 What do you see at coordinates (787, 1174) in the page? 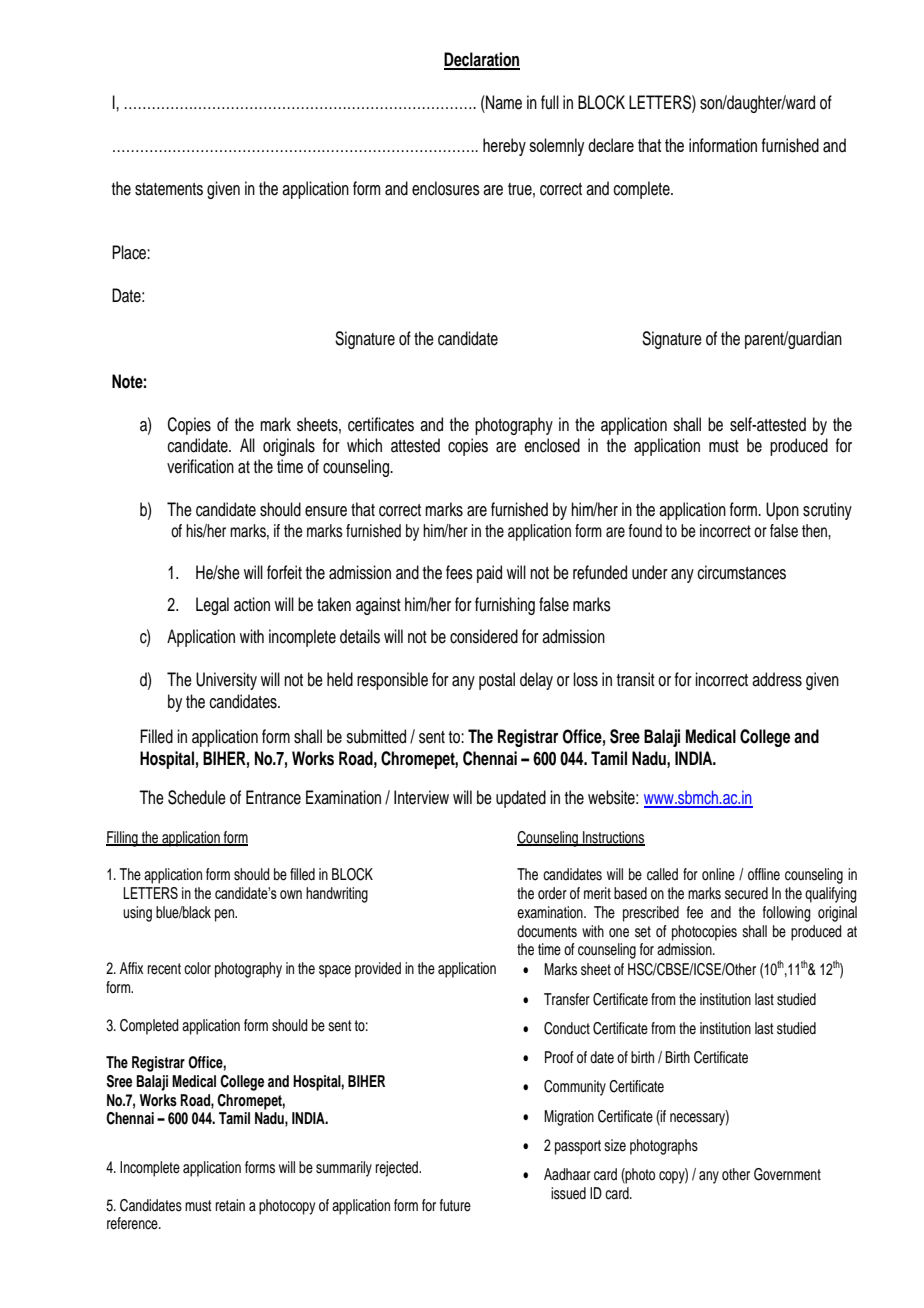
I see `Government` at bounding box center [787, 1174].
